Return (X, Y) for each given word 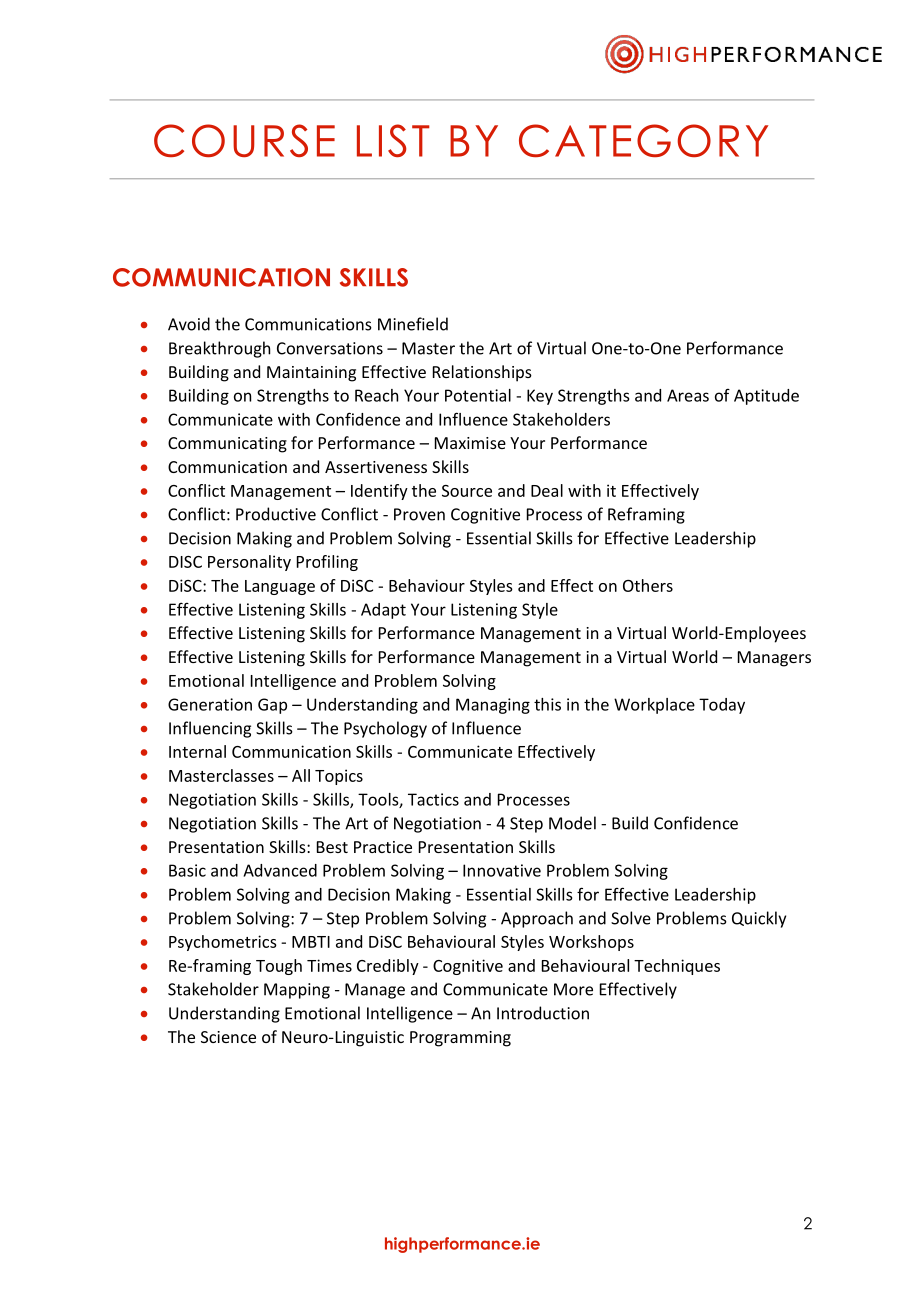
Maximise (470, 443)
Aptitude (766, 397)
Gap (272, 706)
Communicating (227, 445)
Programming (460, 1039)
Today (722, 706)
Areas (688, 395)
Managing (493, 706)
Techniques (677, 967)
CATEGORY (643, 140)
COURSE (244, 140)
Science (228, 1037)
